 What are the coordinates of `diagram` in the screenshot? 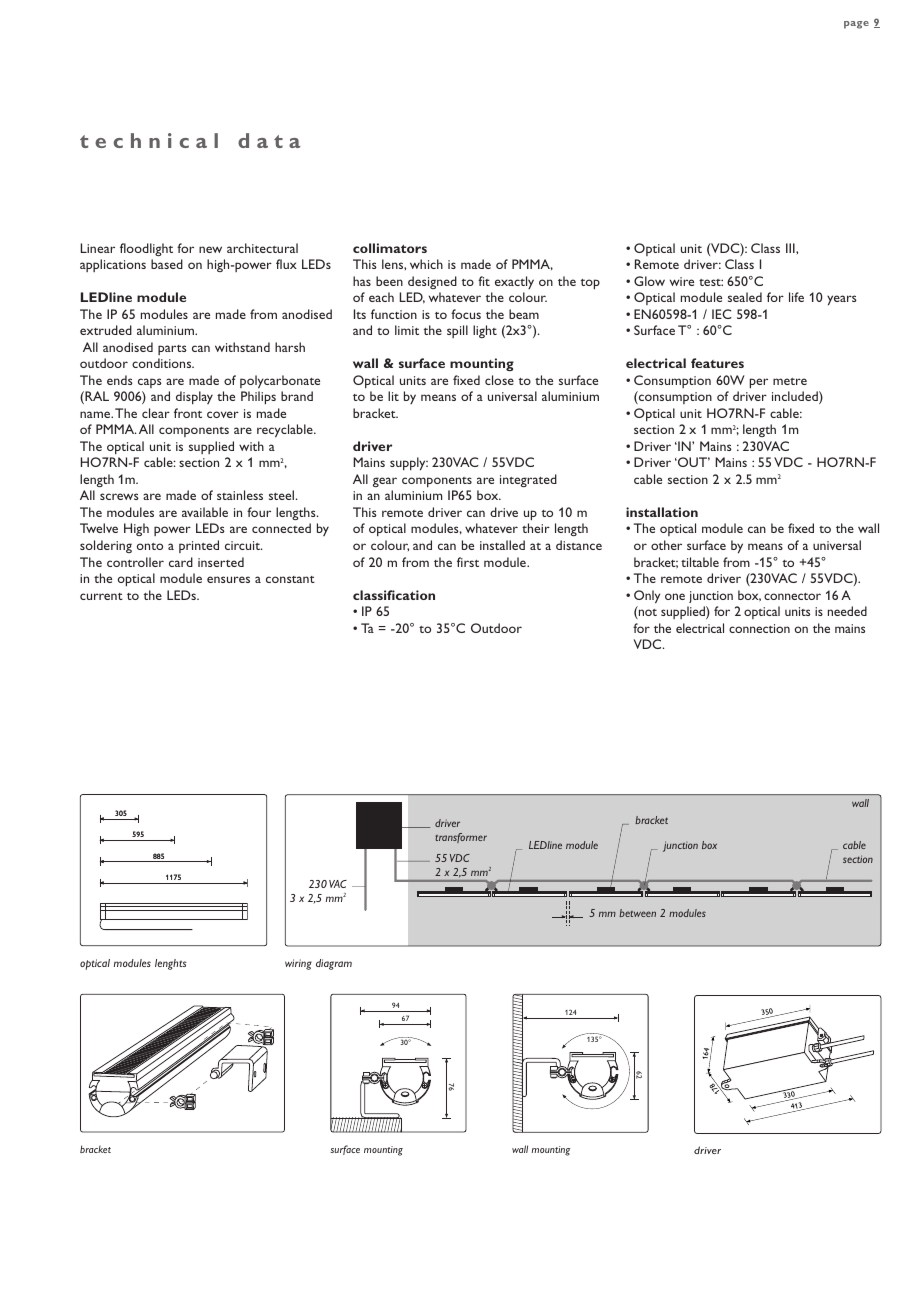 It's located at (334, 964).
